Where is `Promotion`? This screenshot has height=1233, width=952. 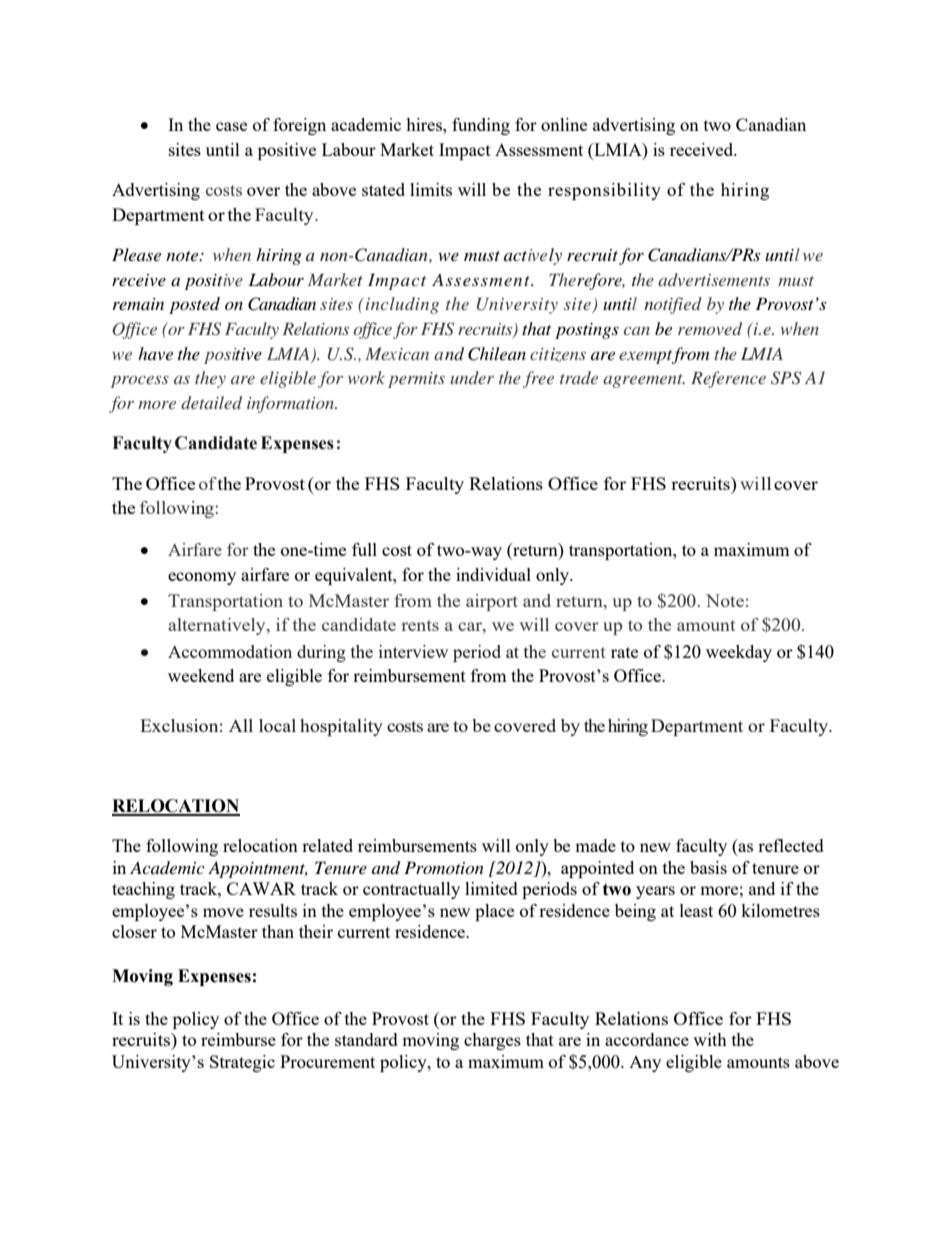 Promotion is located at coordinates (444, 867).
